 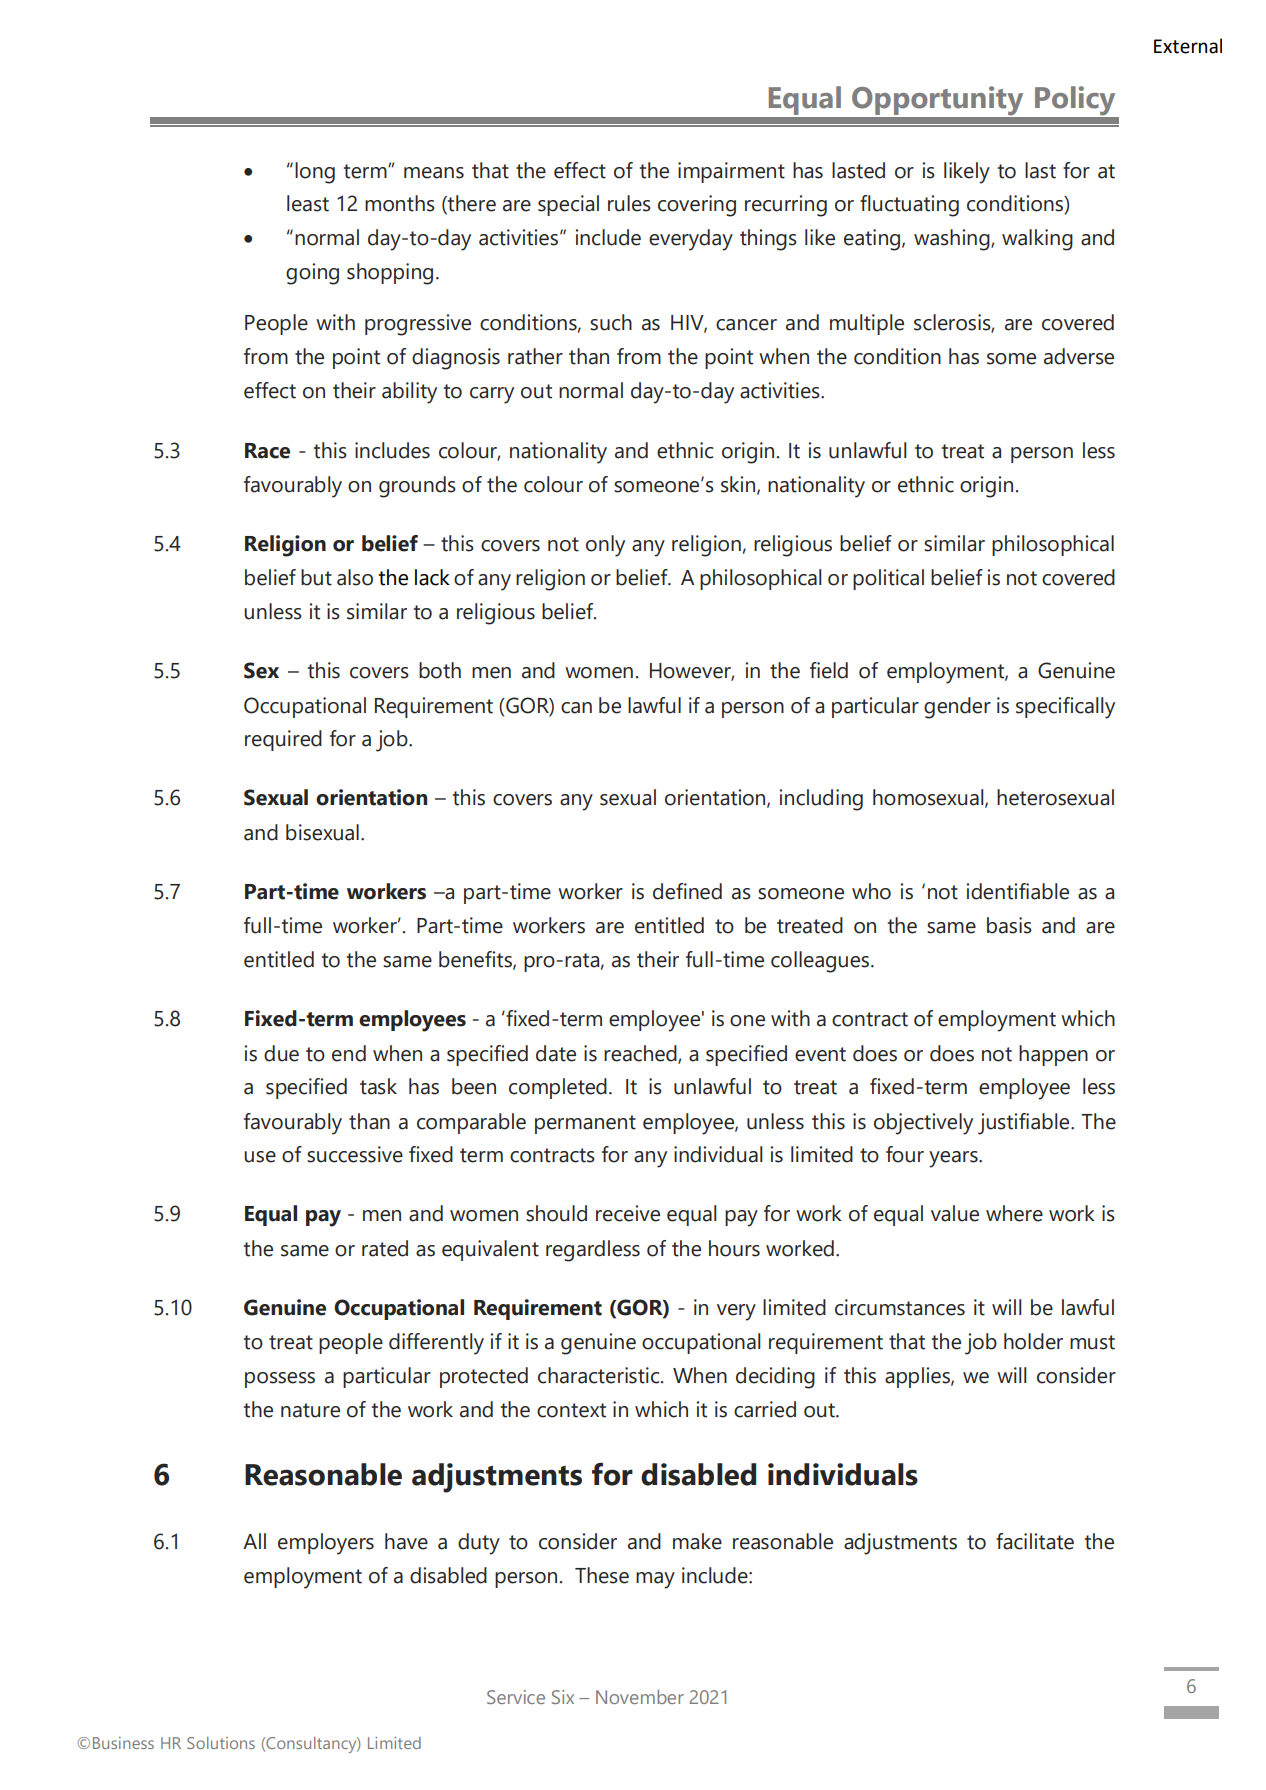 I want to click on holder, so click(x=1033, y=1341).
